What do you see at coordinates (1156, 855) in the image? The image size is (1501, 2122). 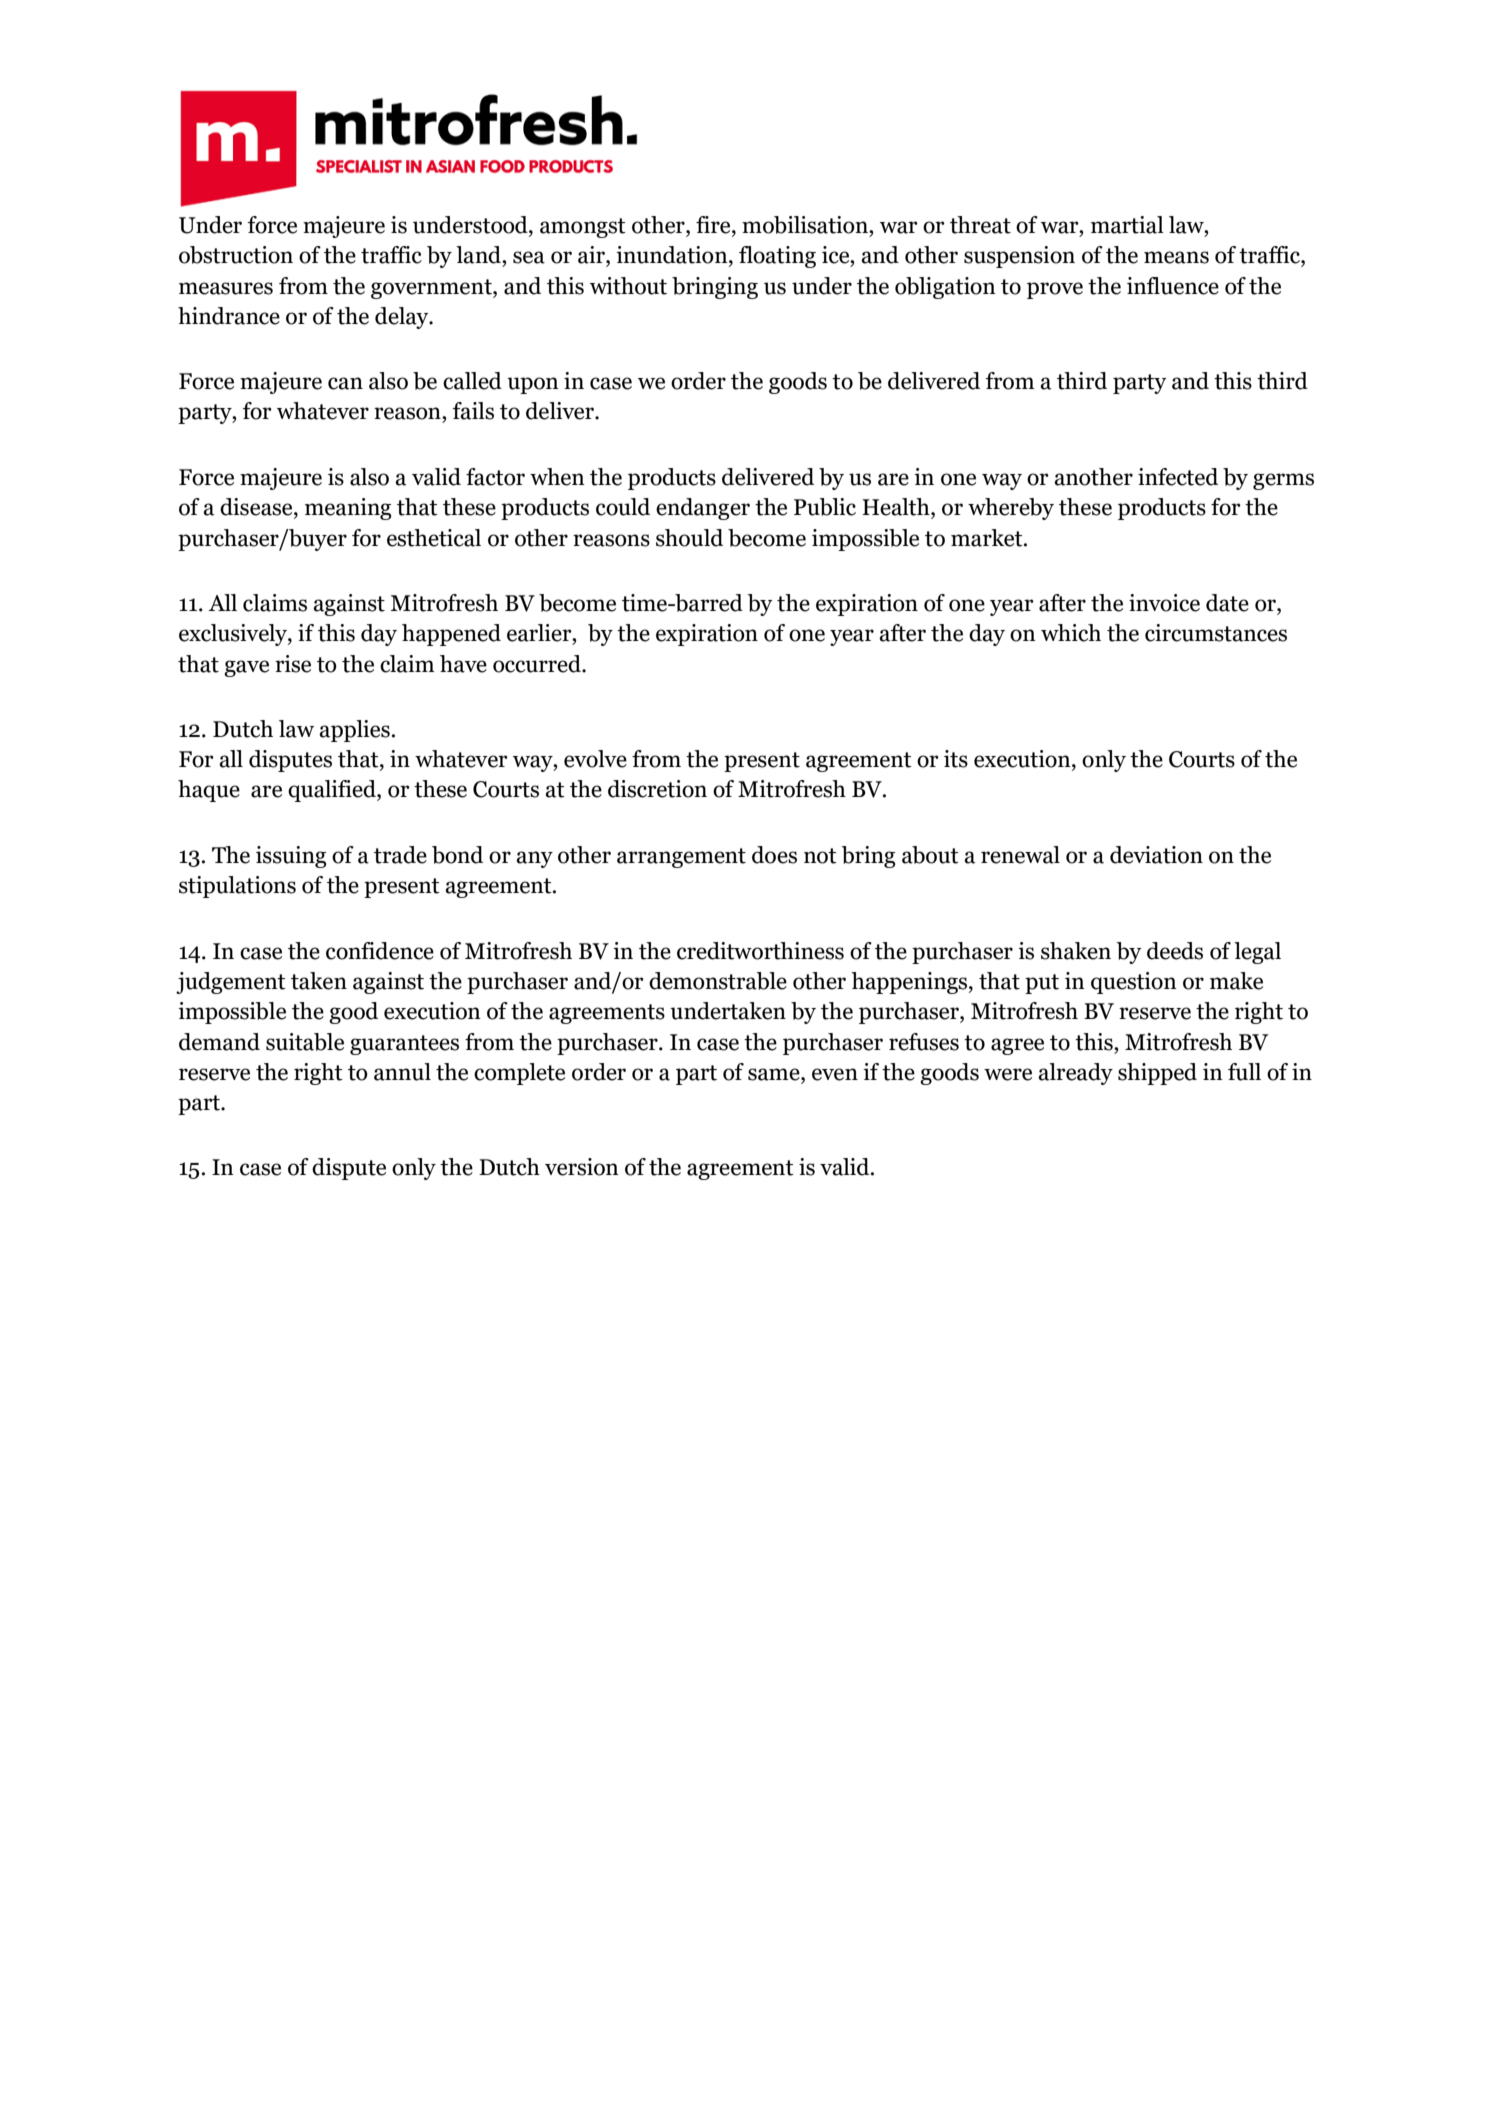 I see `deviation` at bounding box center [1156, 855].
